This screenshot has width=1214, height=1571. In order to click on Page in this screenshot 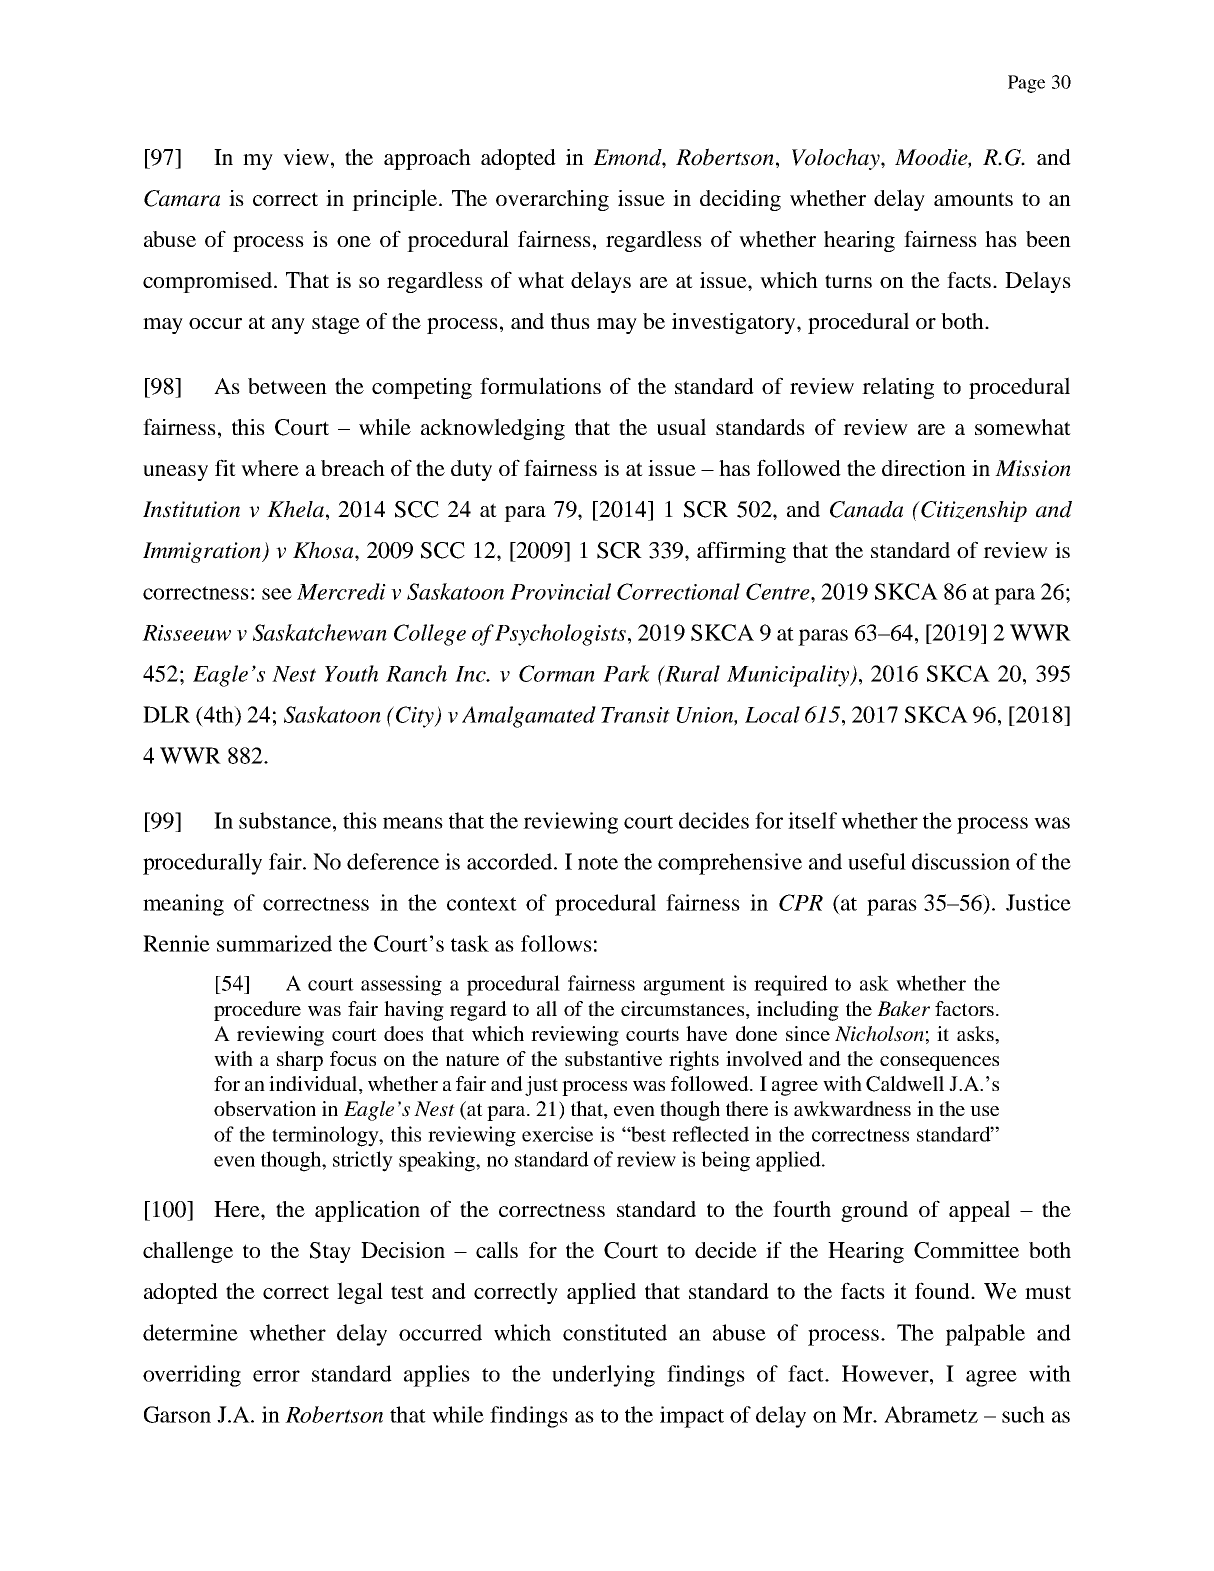, I will do `click(1026, 84)`.
